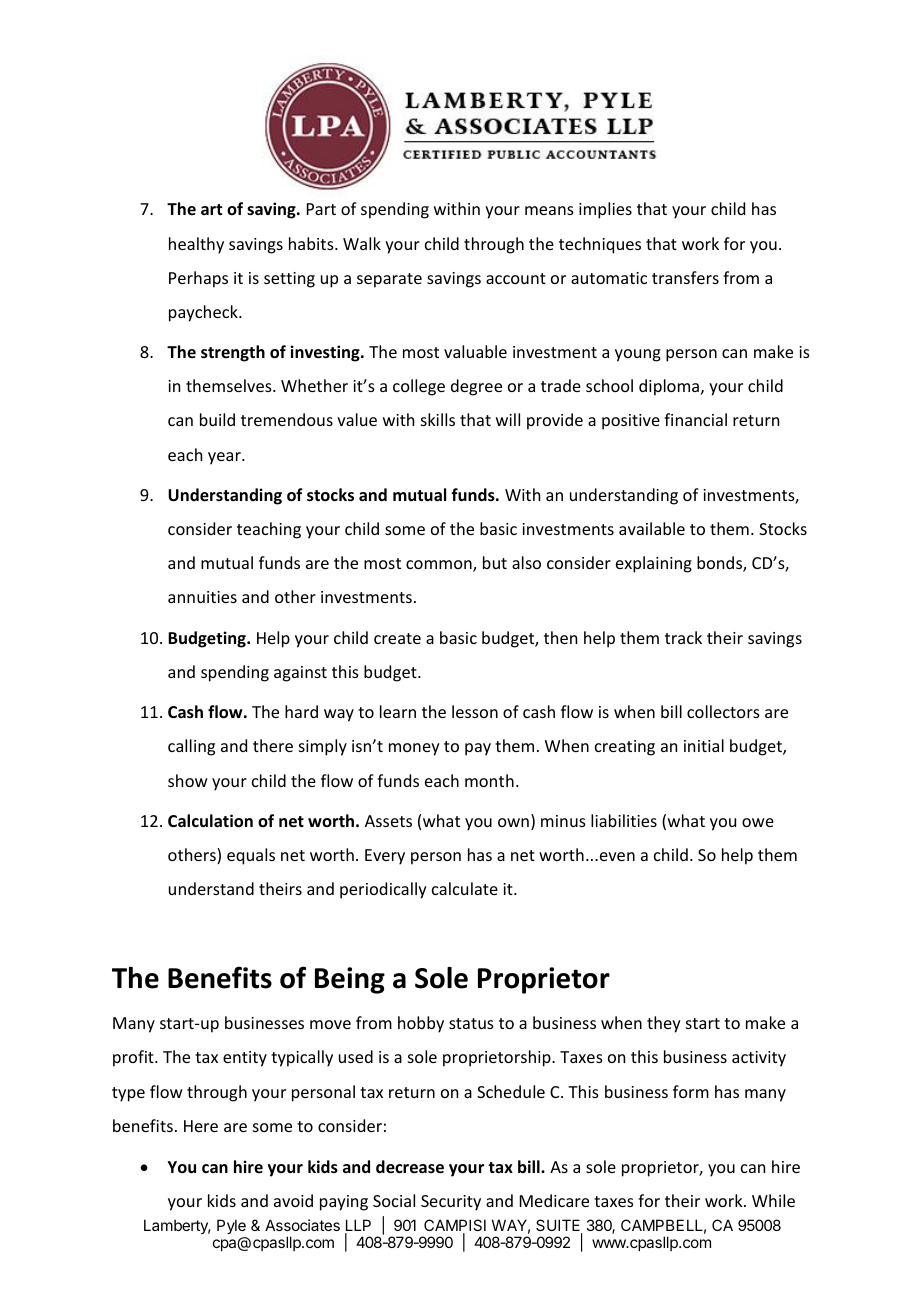  Describe the element at coordinates (202, 597) in the document. I see `annuities` at that location.
